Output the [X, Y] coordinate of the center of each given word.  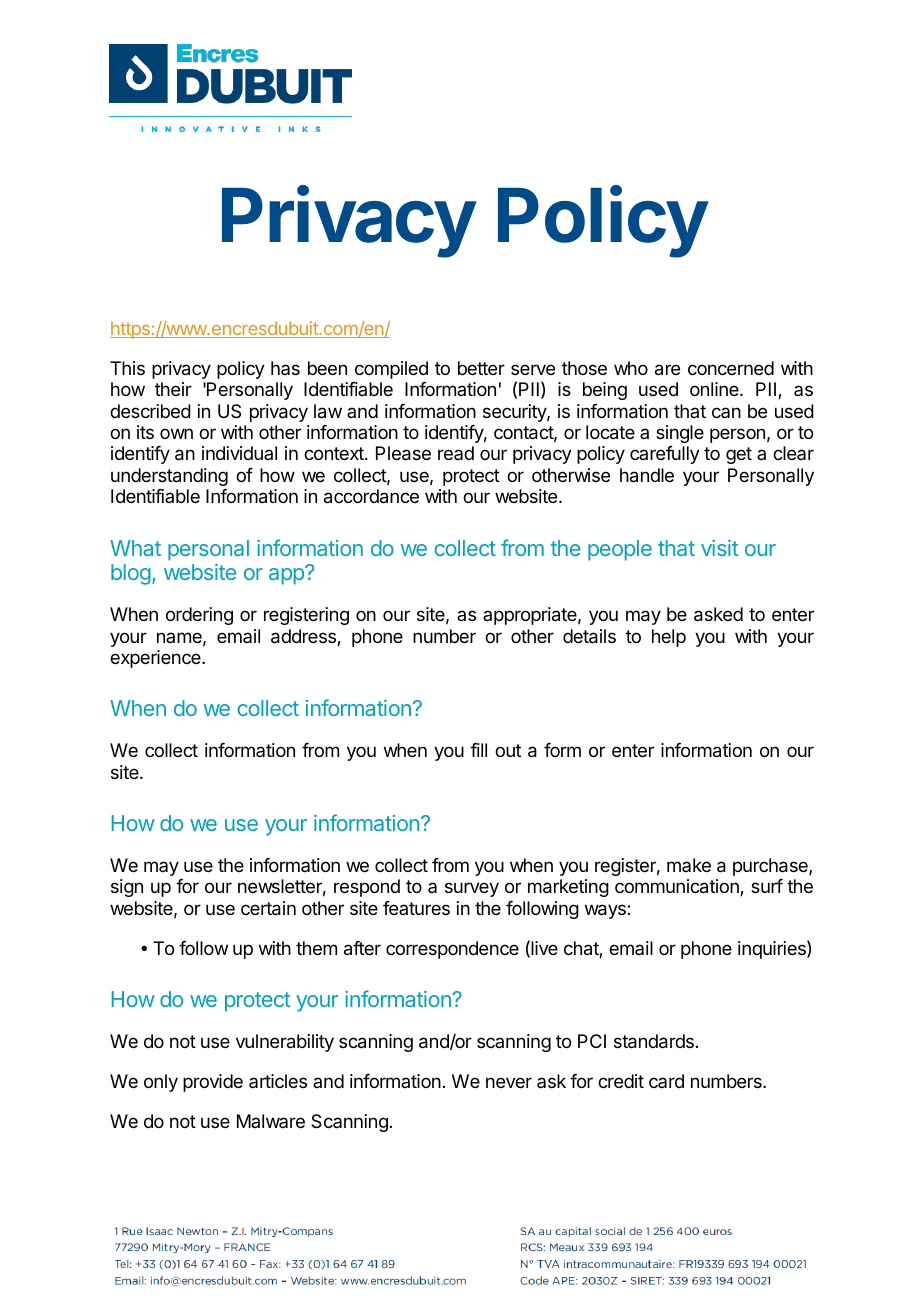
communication [678, 887]
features [416, 908]
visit [719, 548]
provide [213, 1083]
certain [268, 908]
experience [156, 659]
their [173, 389]
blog [131, 574]
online [715, 389]
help [669, 638]
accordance [371, 496]
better [481, 368]
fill [478, 750]
